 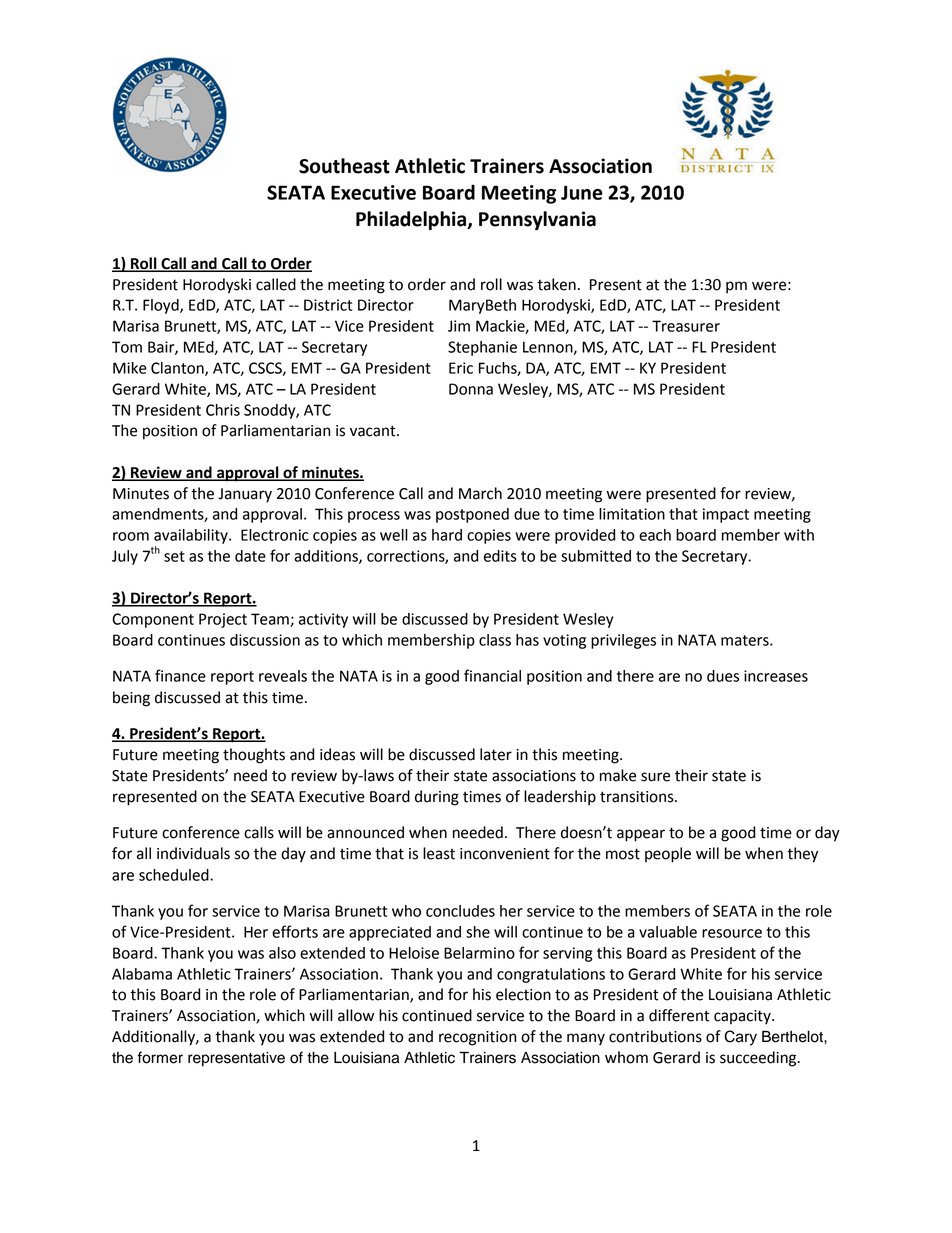 What do you see at coordinates (412, 220) in the document?
I see `Philadelphia` at bounding box center [412, 220].
